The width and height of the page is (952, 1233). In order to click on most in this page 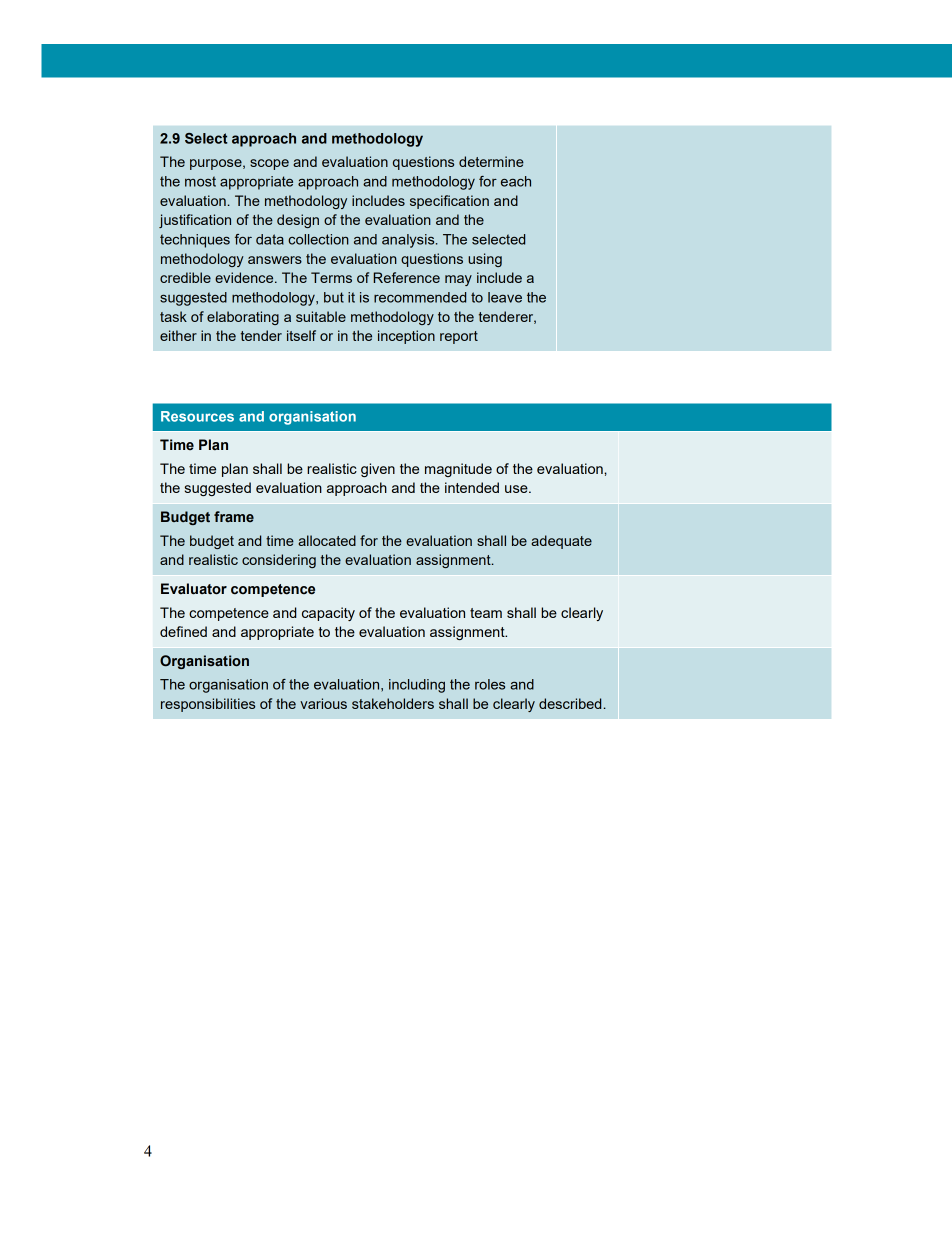, I will do `click(200, 181)`.
